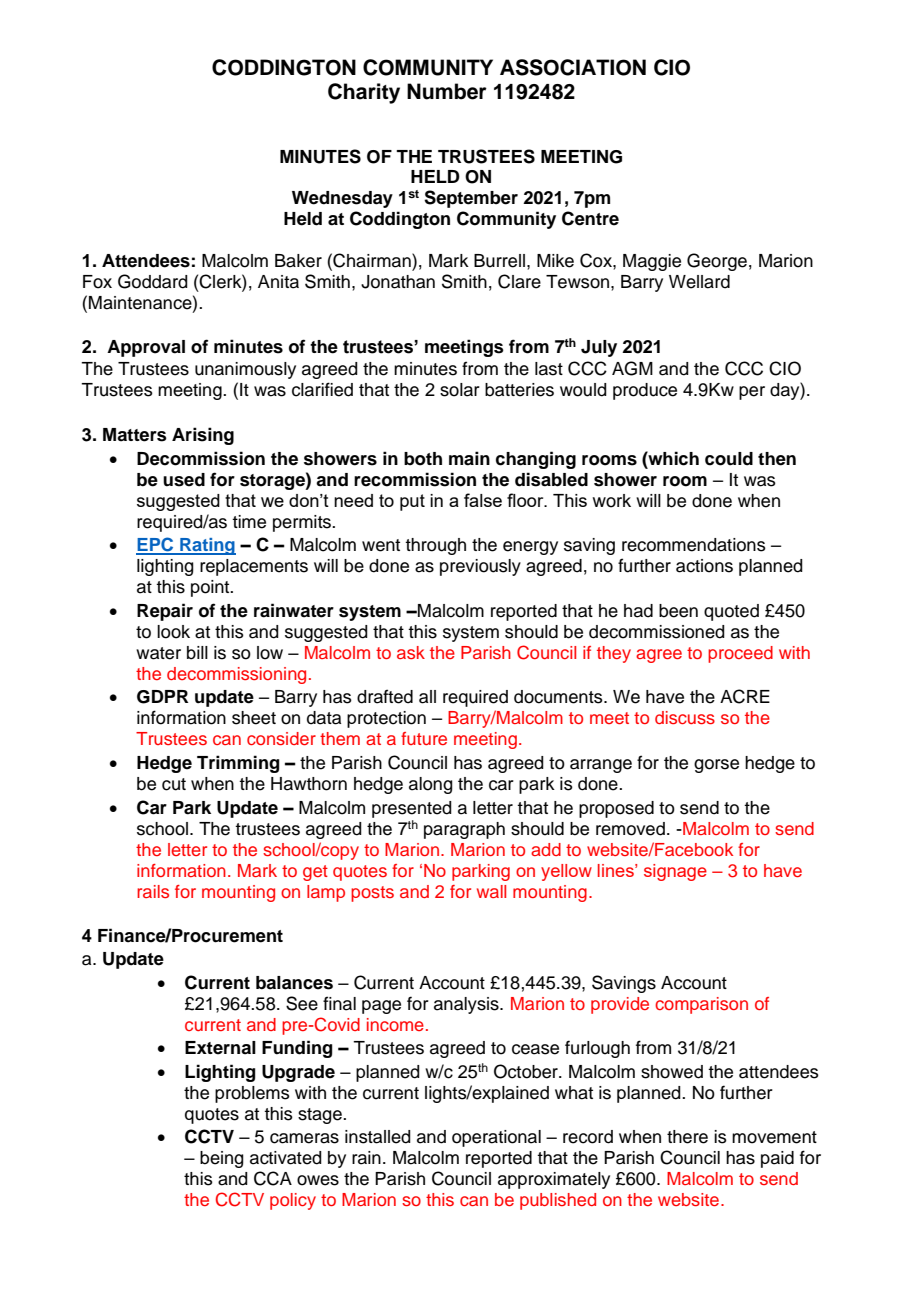  I want to click on Charity, so click(364, 93).
